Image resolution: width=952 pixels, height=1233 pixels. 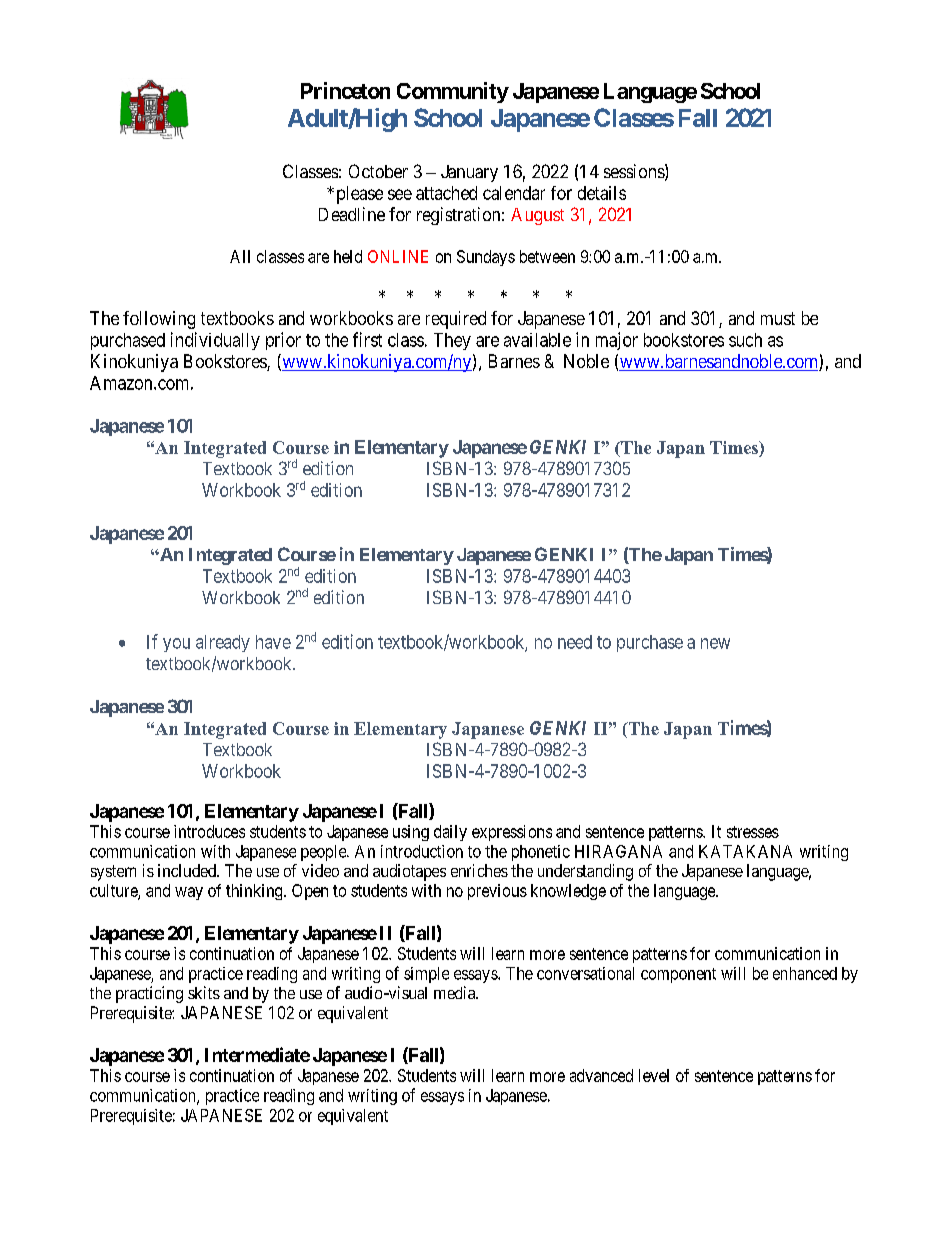 What do you see at coordinates (715, 643) in the screenshot?
I see `new` at bounding box center [715, 643].
